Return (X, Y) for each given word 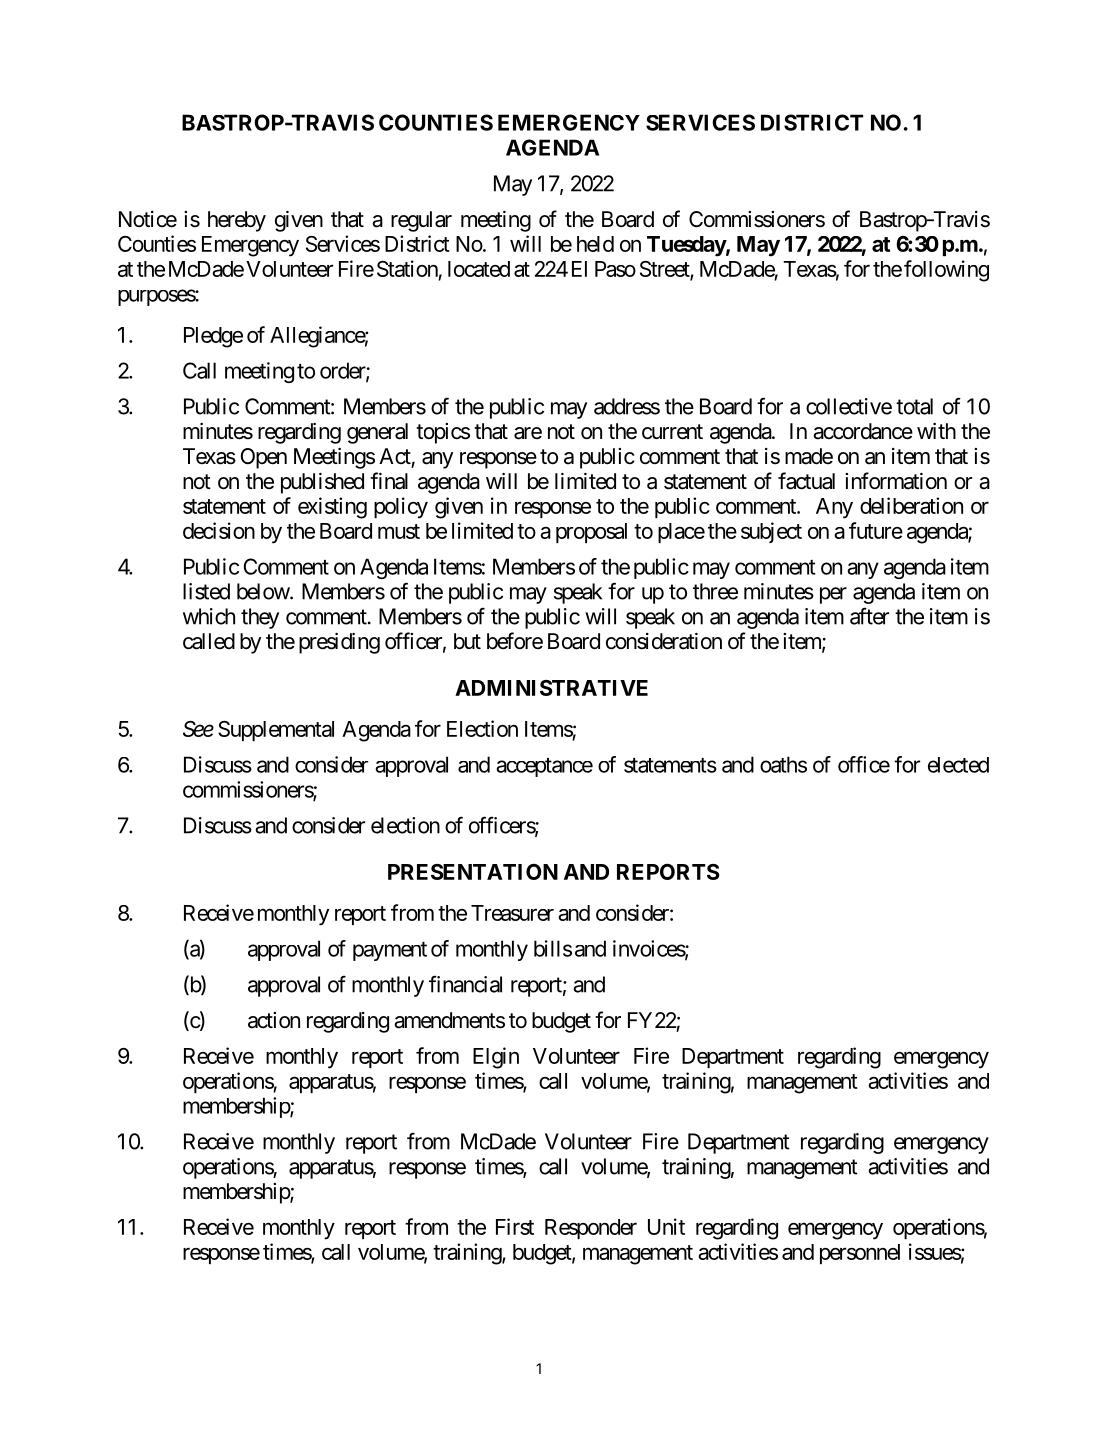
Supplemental (276, 731)
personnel (860, 1254)
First (515, 1226)
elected (958, 765)
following (946, 271)
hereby (237, 221)
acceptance (544, 767)
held (595, 244)
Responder (591, 1229)
